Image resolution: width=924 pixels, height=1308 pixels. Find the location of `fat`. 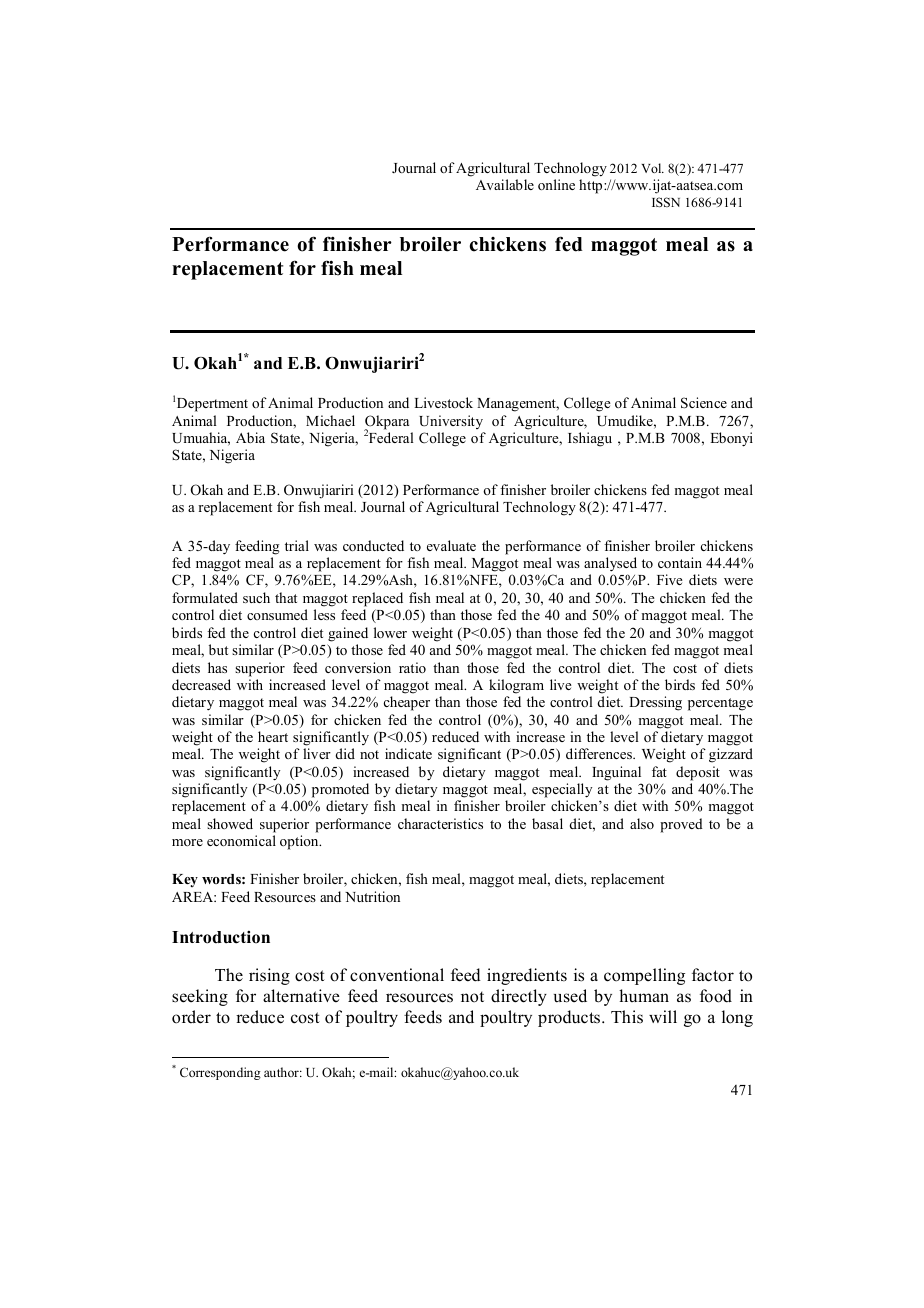

fat is located at coordinates (659, 771).
